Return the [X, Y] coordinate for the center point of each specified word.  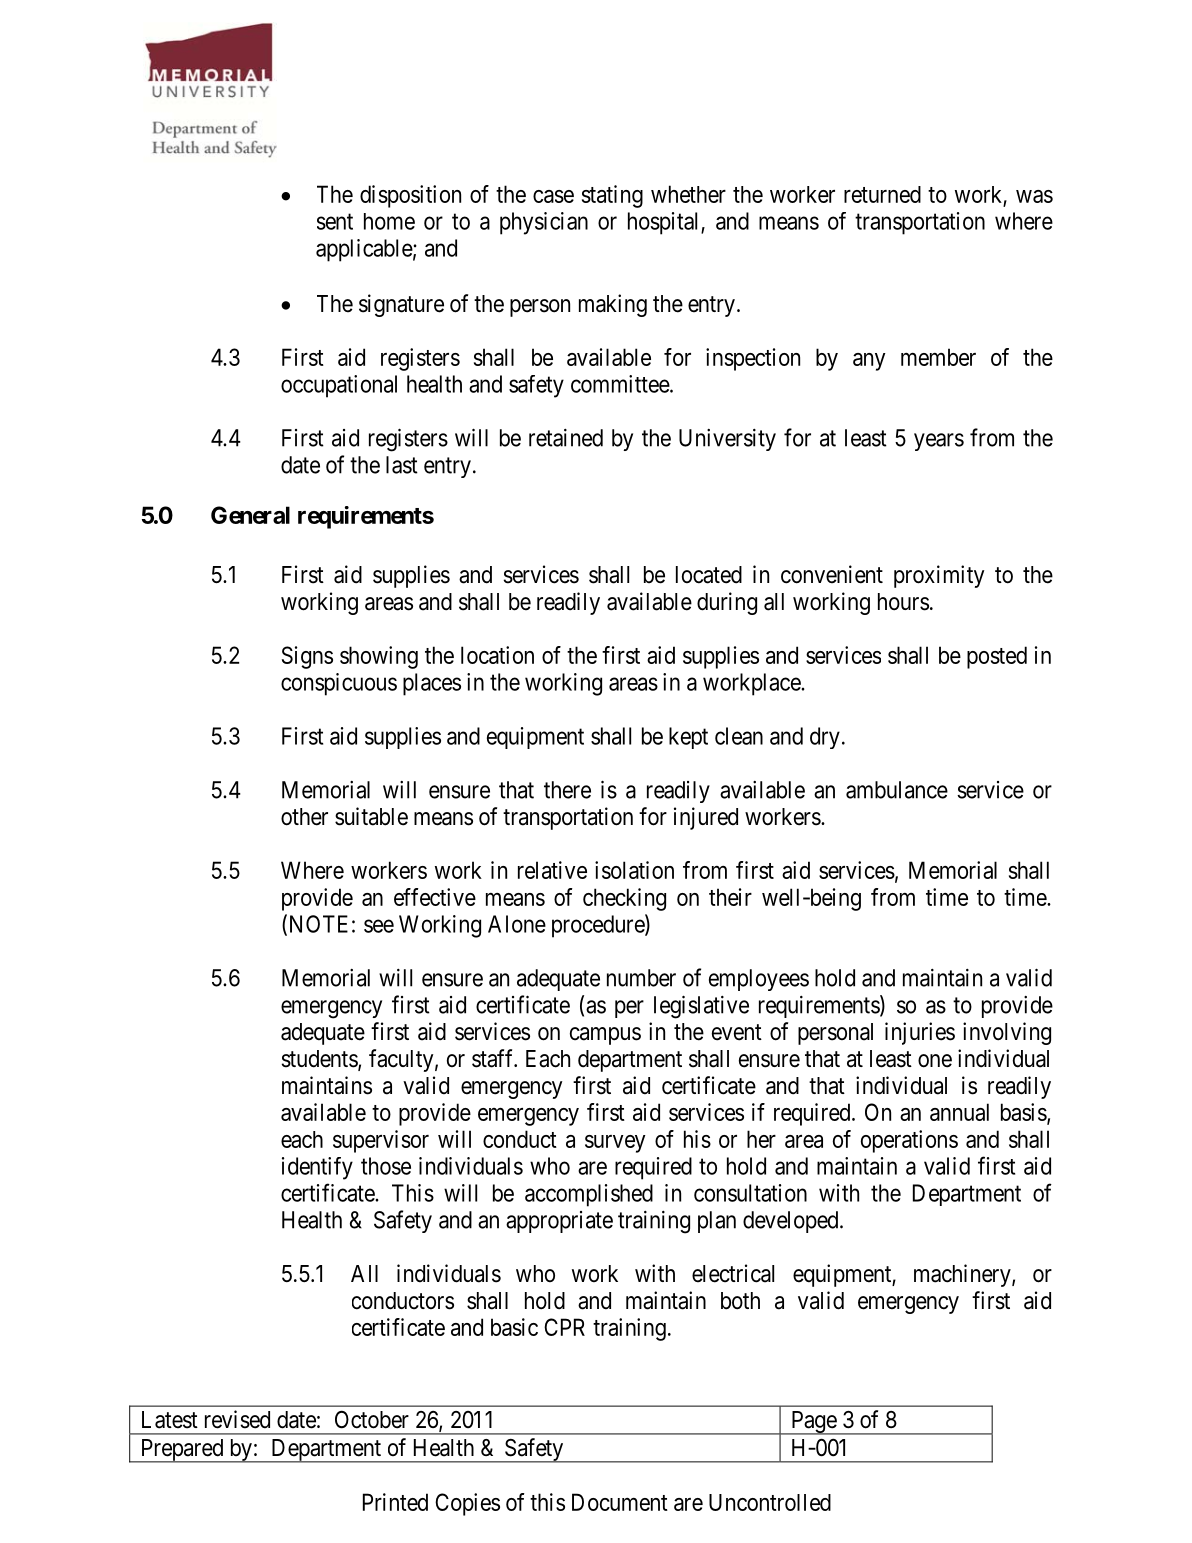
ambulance [897, 790]
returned [882, 194]
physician [544, 223]
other [304, 817]
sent [335, 222]
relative [552, 870]
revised [237, 1419]
